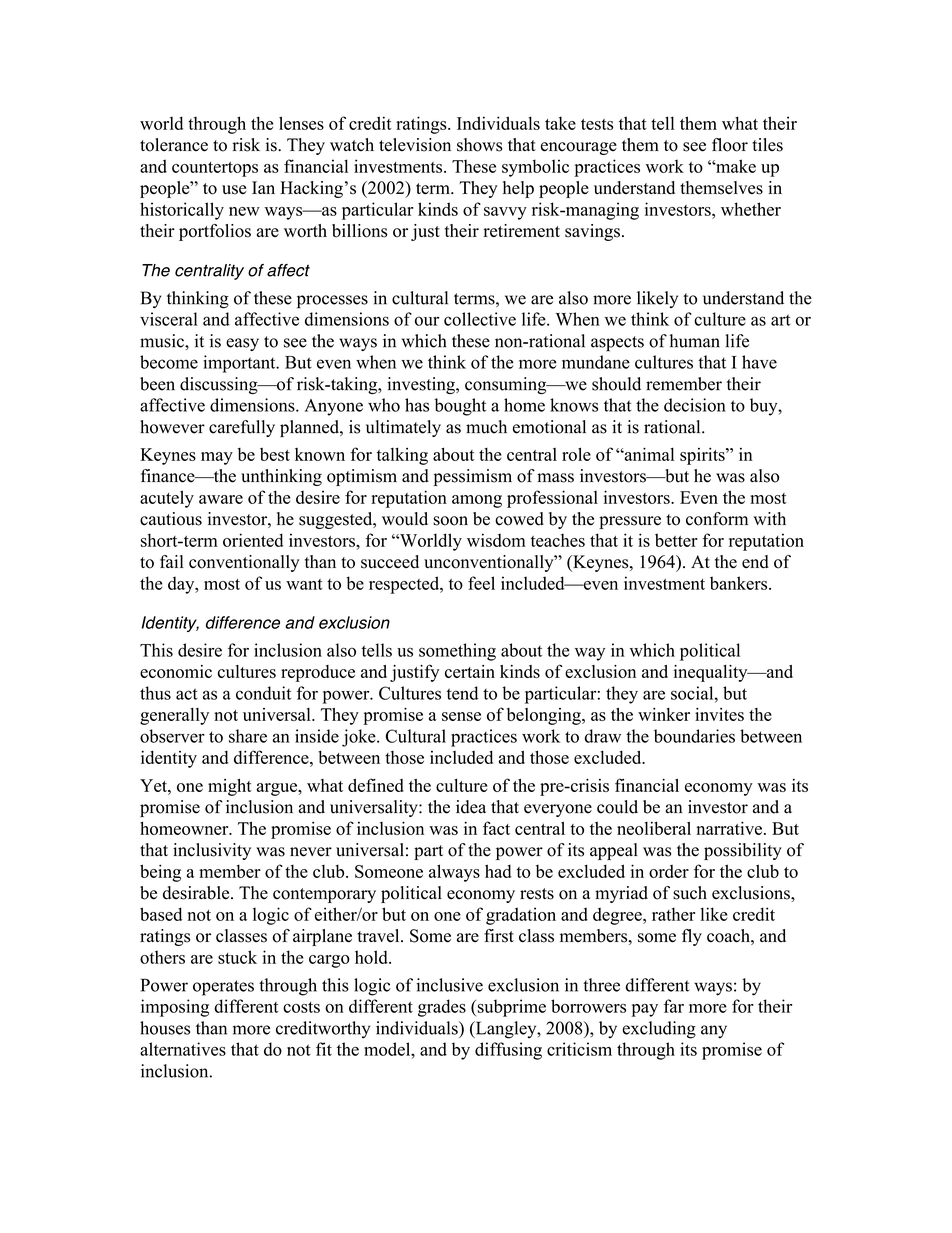 The height and width of the screenshot is (1233, 952). What do you see at coordinates (674, 1006) in the screenshot?
I see `far` at bounding box center [674, 1006].
